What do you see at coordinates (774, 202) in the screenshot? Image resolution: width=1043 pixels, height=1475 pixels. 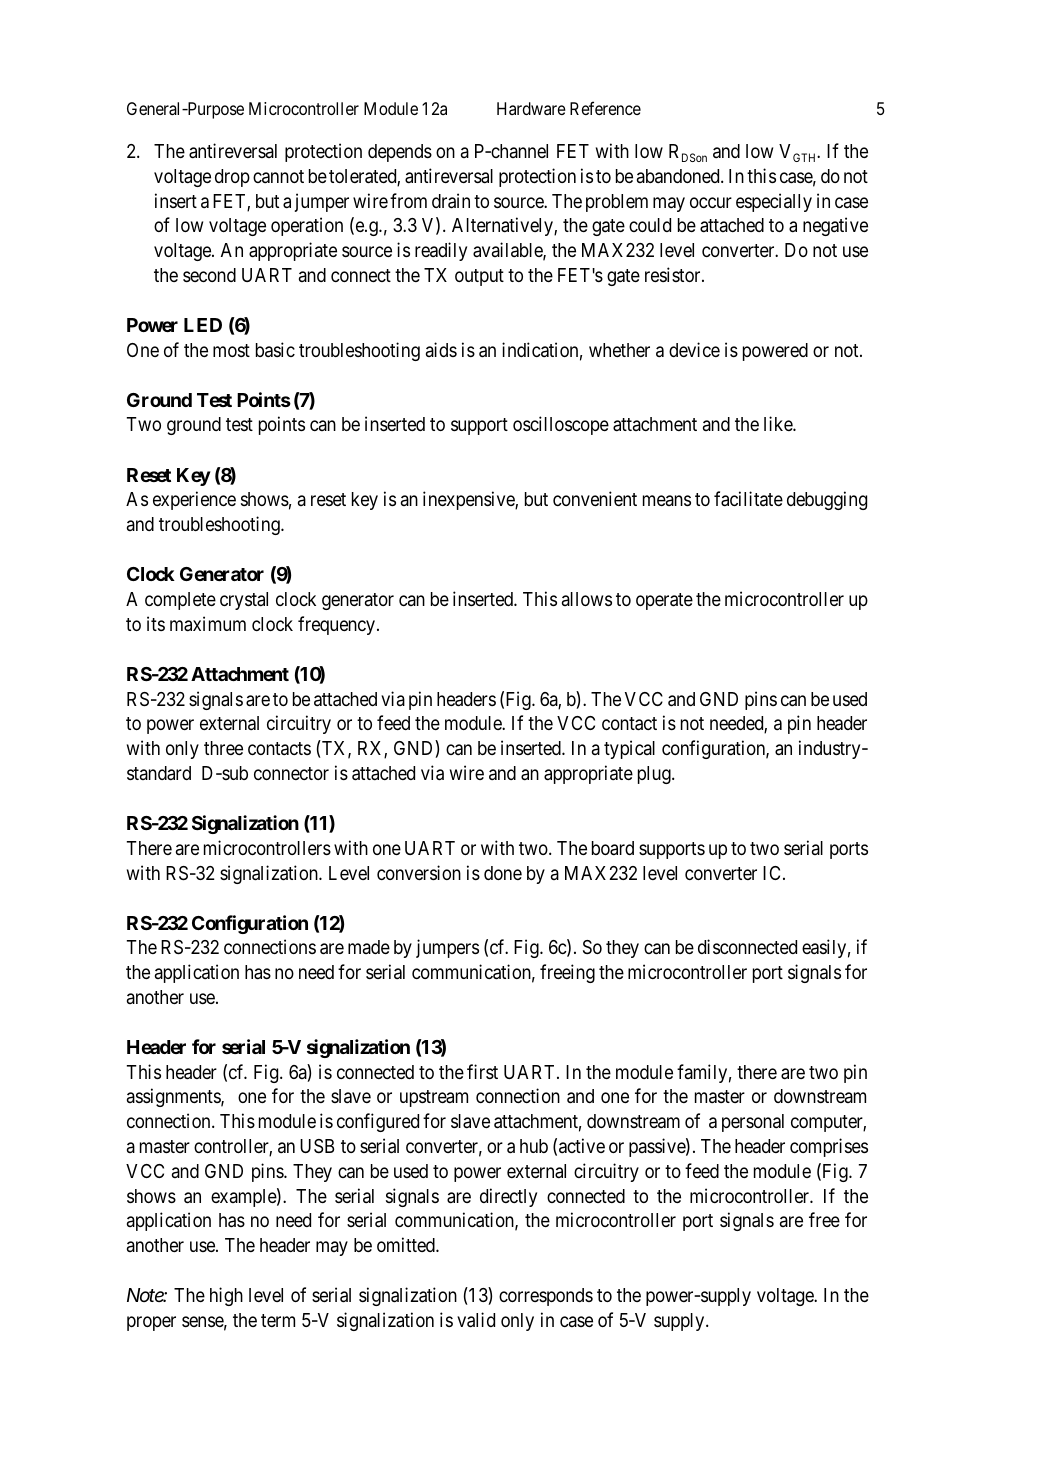 I see `especially` at bounding box center [774, 202].
